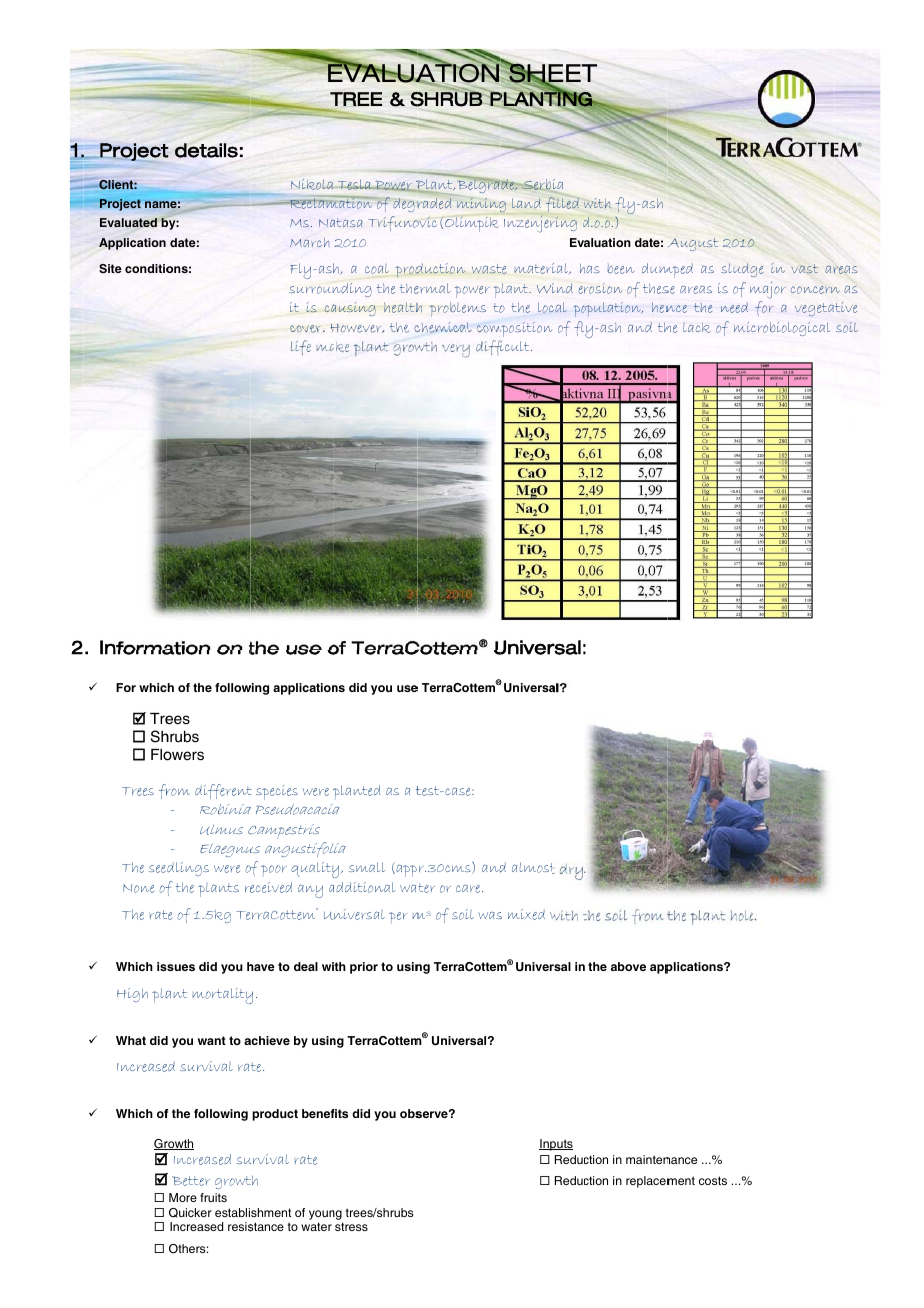 This image has height=1308, width=924. Describe the element at coordinates (213, 1197) in the image. I see `fruits` at that location.
